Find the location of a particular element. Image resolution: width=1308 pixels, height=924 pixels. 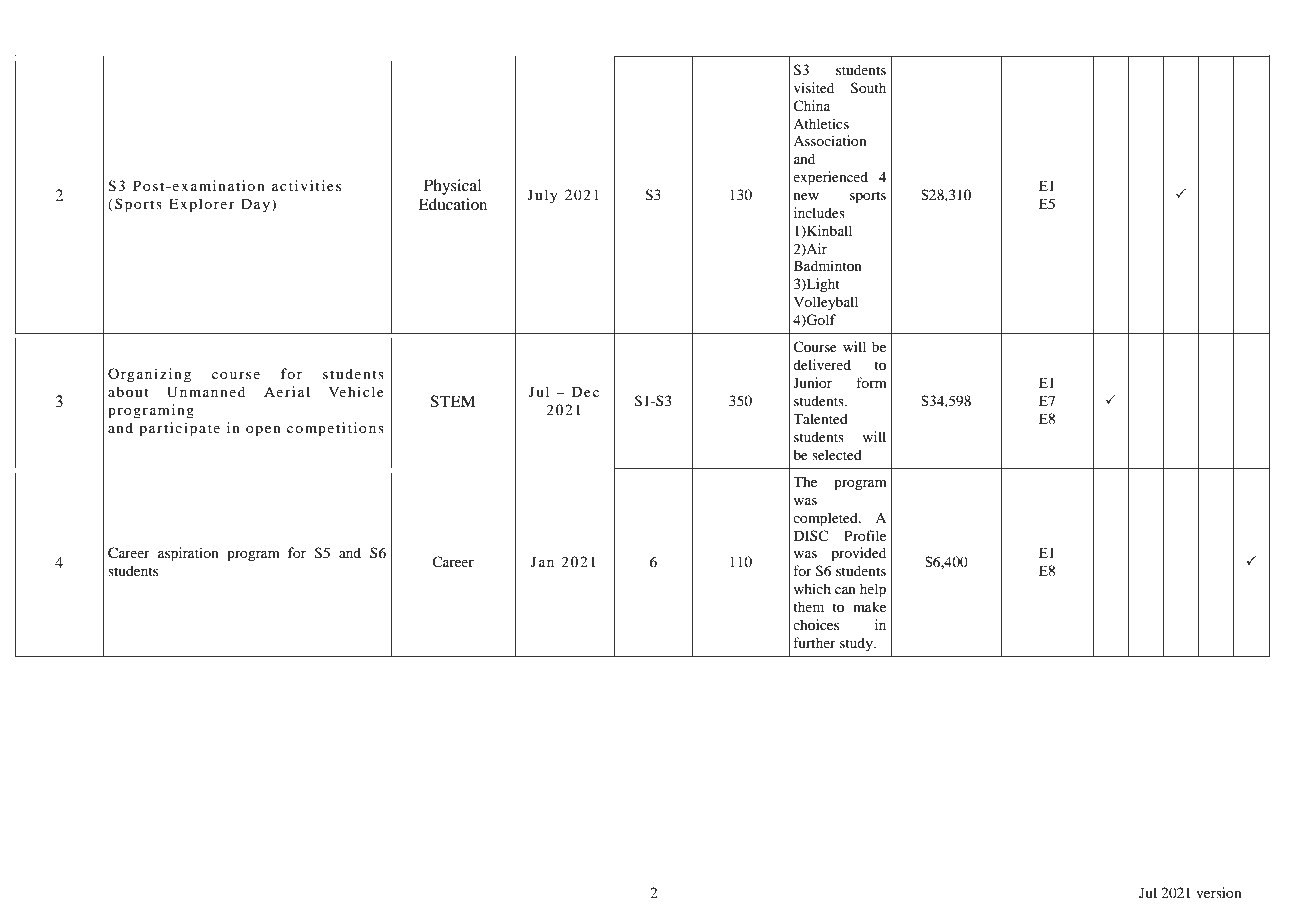

delivered is located at coordinates (822, 364).
